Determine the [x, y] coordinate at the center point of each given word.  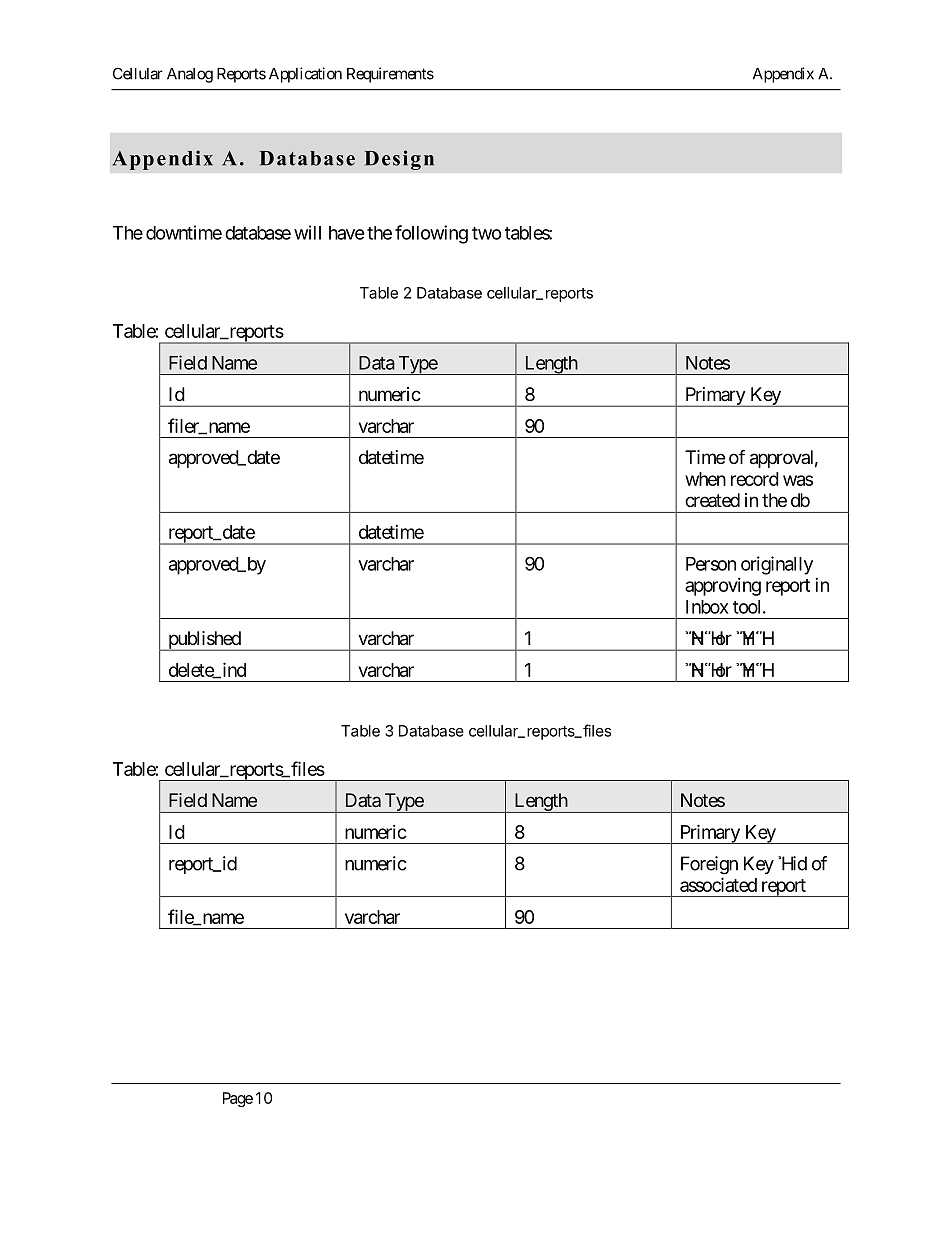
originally [777, 565]
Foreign [709, 865]
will [307, 232]
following [431, 234]
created [712, 500]
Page [238, 1099]
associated [718, 884]
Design [399, 160]
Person [711, 564]
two [486, 233]
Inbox [707, 607]
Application [305, 75]
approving [723, 587]
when [705, 479]
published [204, 641]
